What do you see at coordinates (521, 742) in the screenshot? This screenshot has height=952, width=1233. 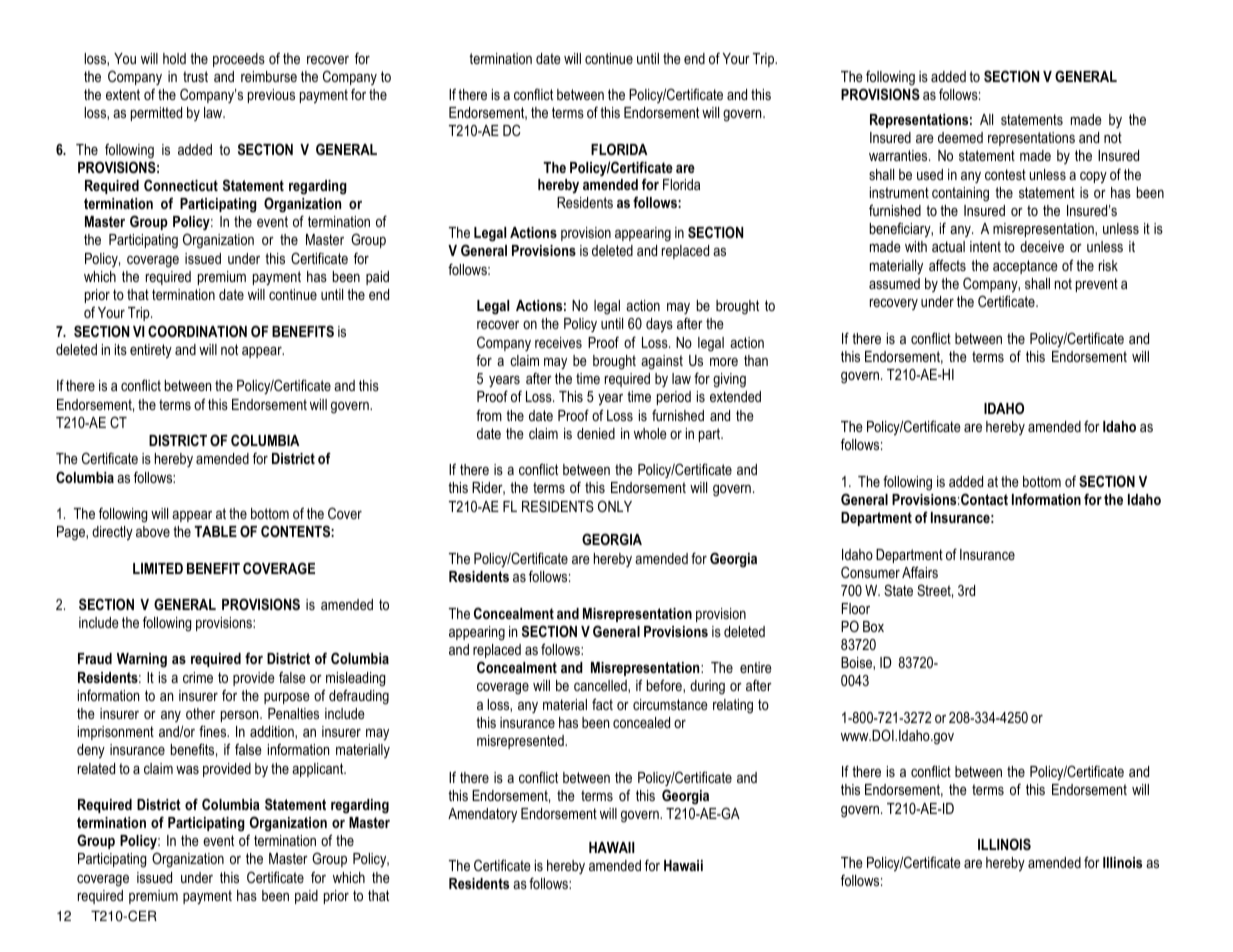 I see `misrepresented` at bounding box center [521, 742].
